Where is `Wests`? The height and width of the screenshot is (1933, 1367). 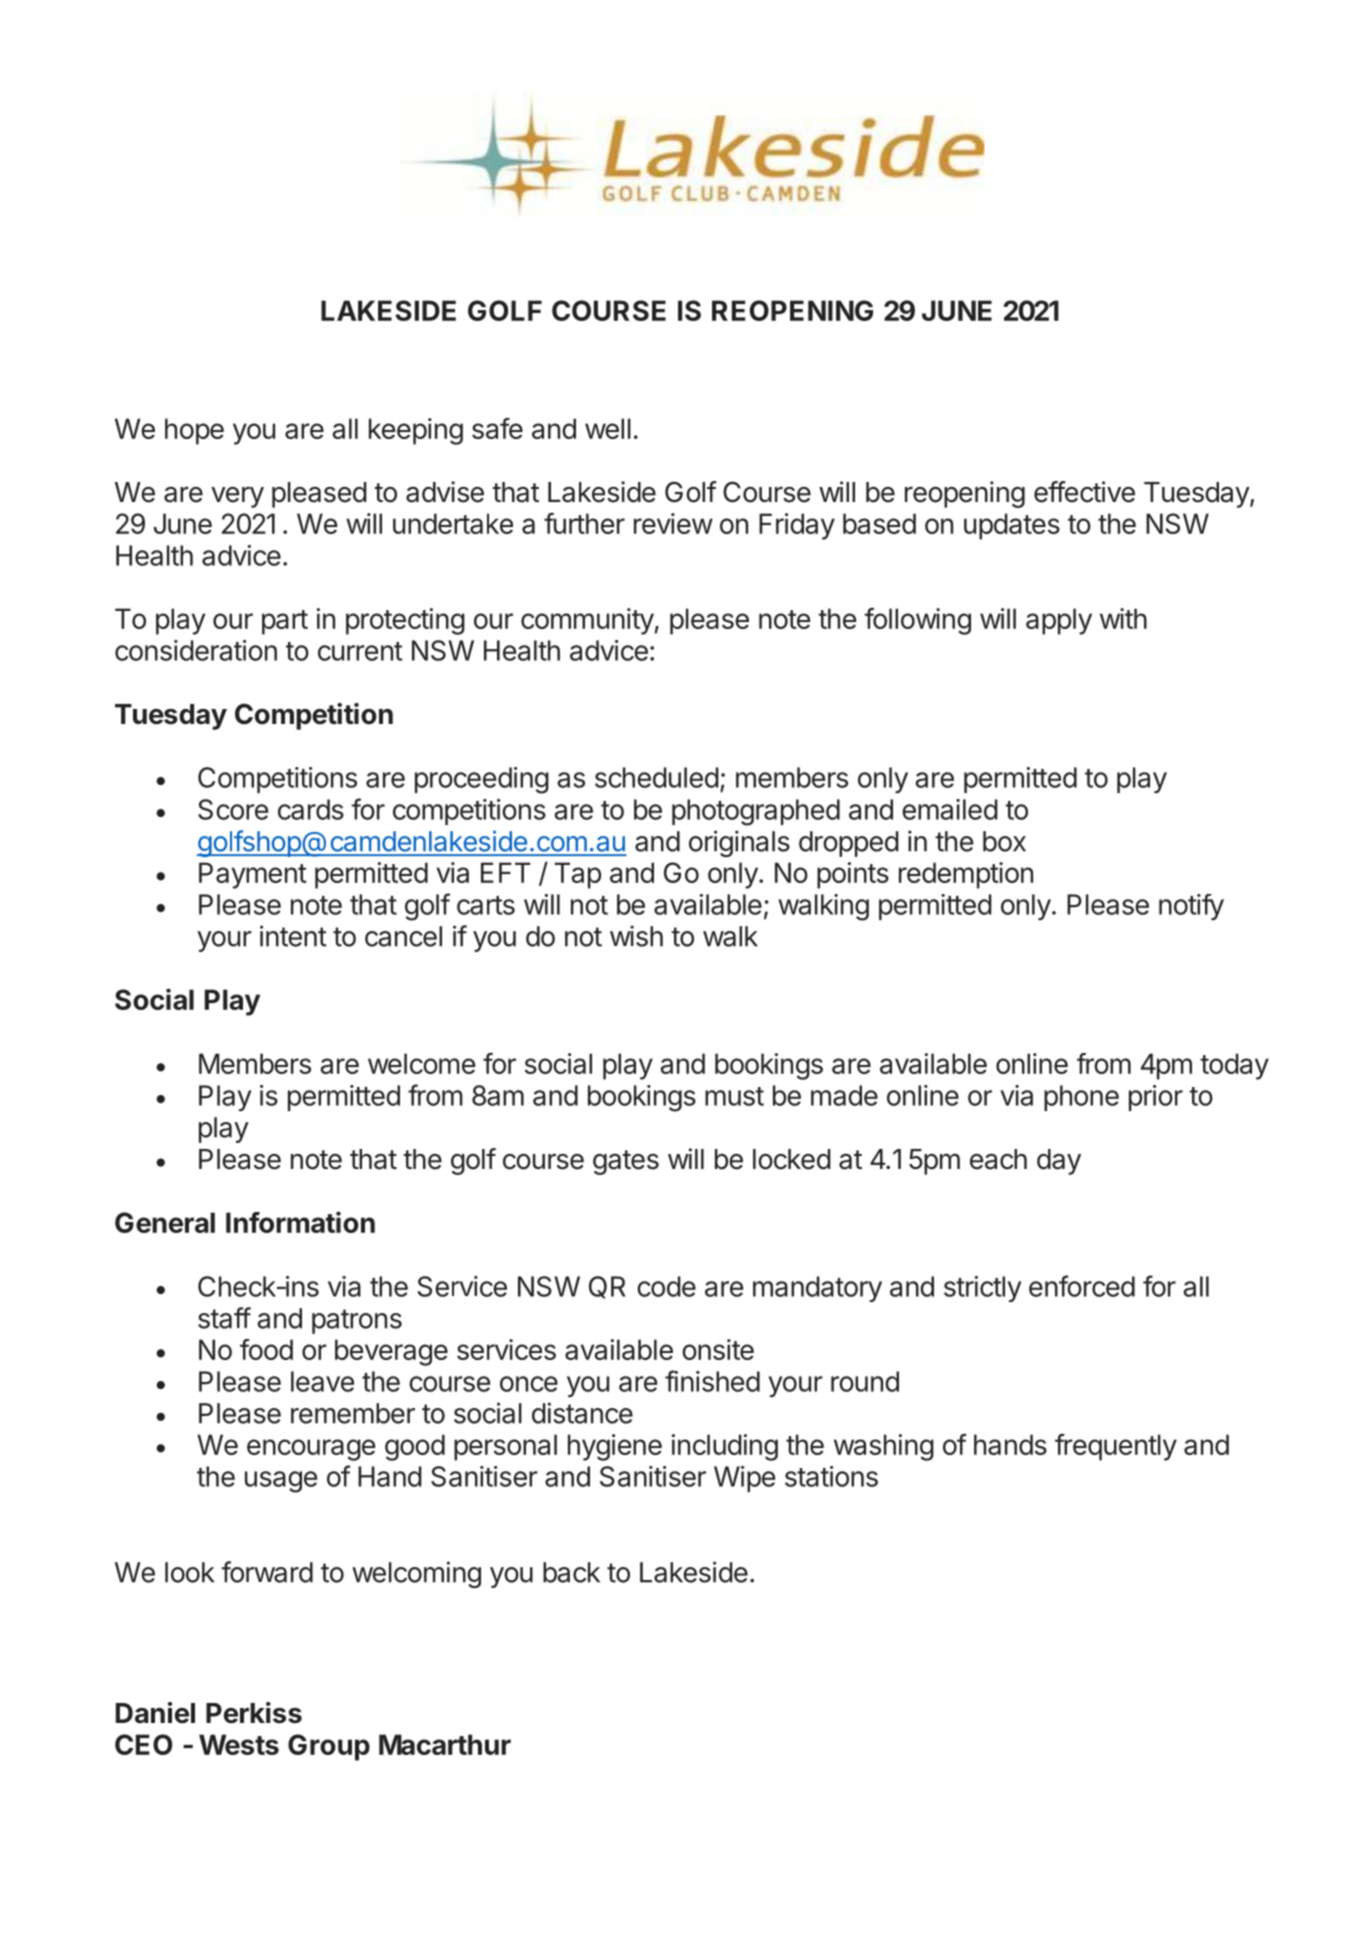
Wests is located at coordinates (239, 1744).
